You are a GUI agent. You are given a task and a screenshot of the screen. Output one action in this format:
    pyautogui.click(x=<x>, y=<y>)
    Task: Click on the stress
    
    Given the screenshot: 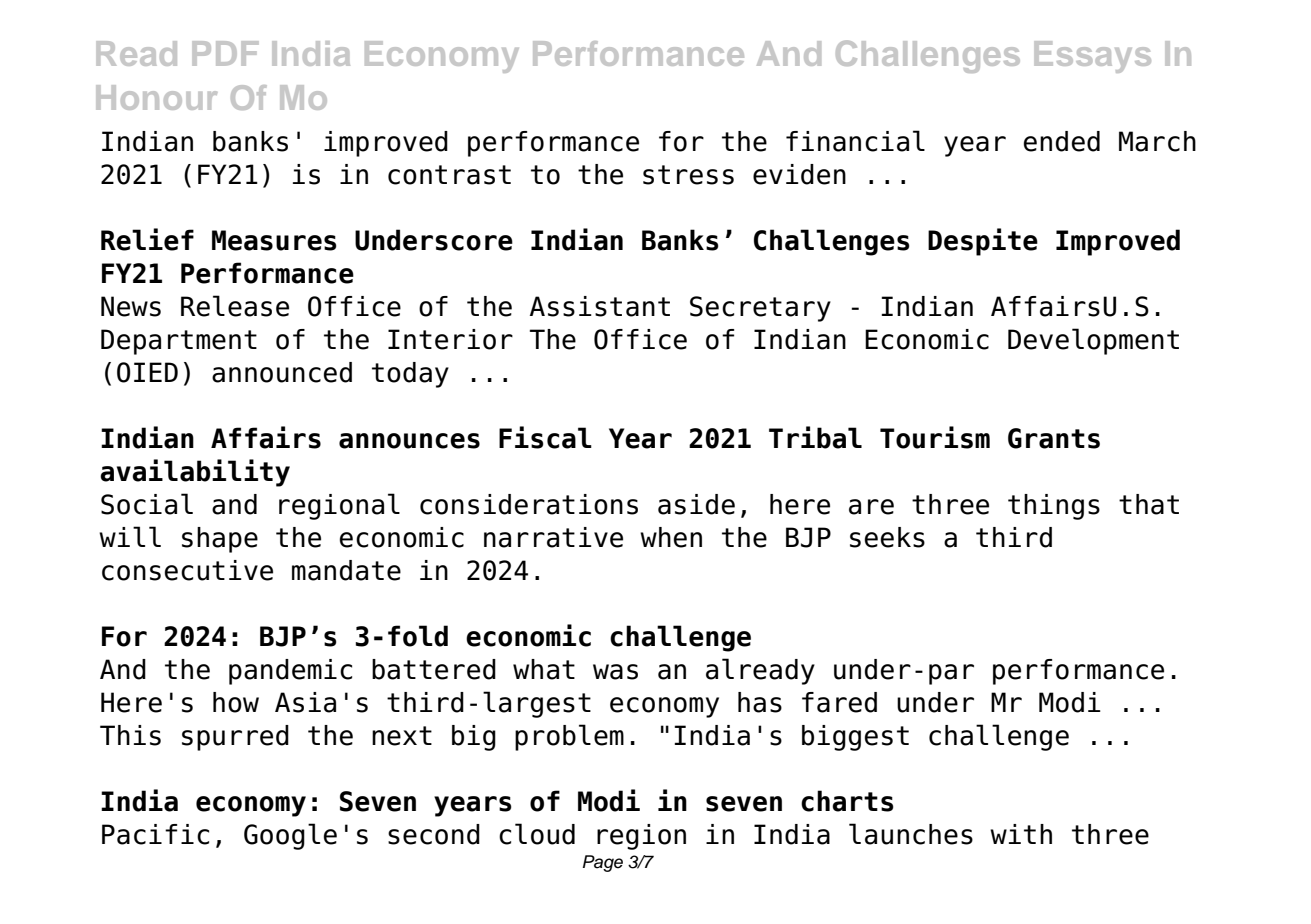 What is the action you would take?
    pyautogui.click(x=688, y=175)
